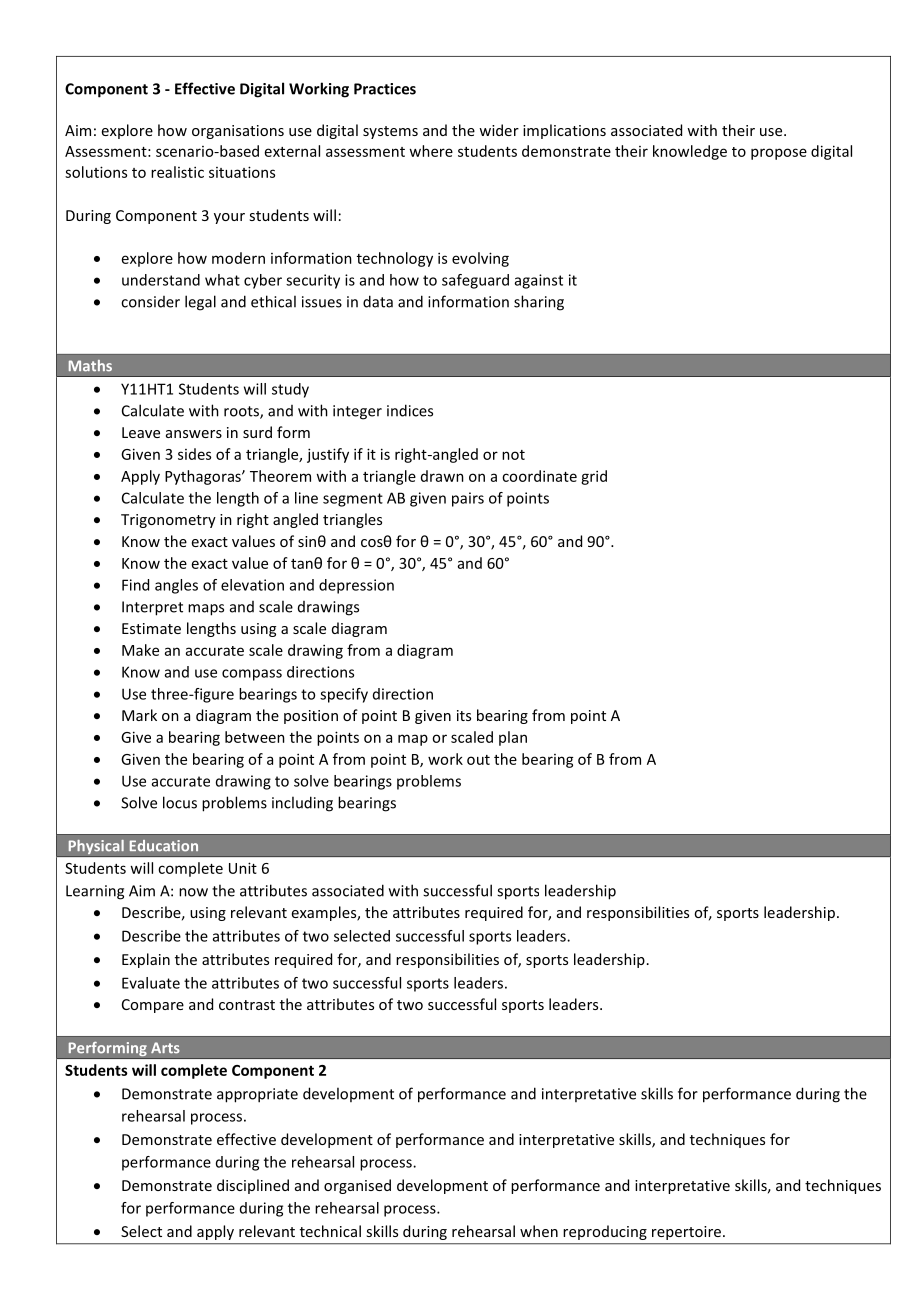 The height and width of the screenshot is (1308, 924). What do you see at coordinates (779, 154) in the screenshot?
I see `propose` at bounding box center [779, 154].
